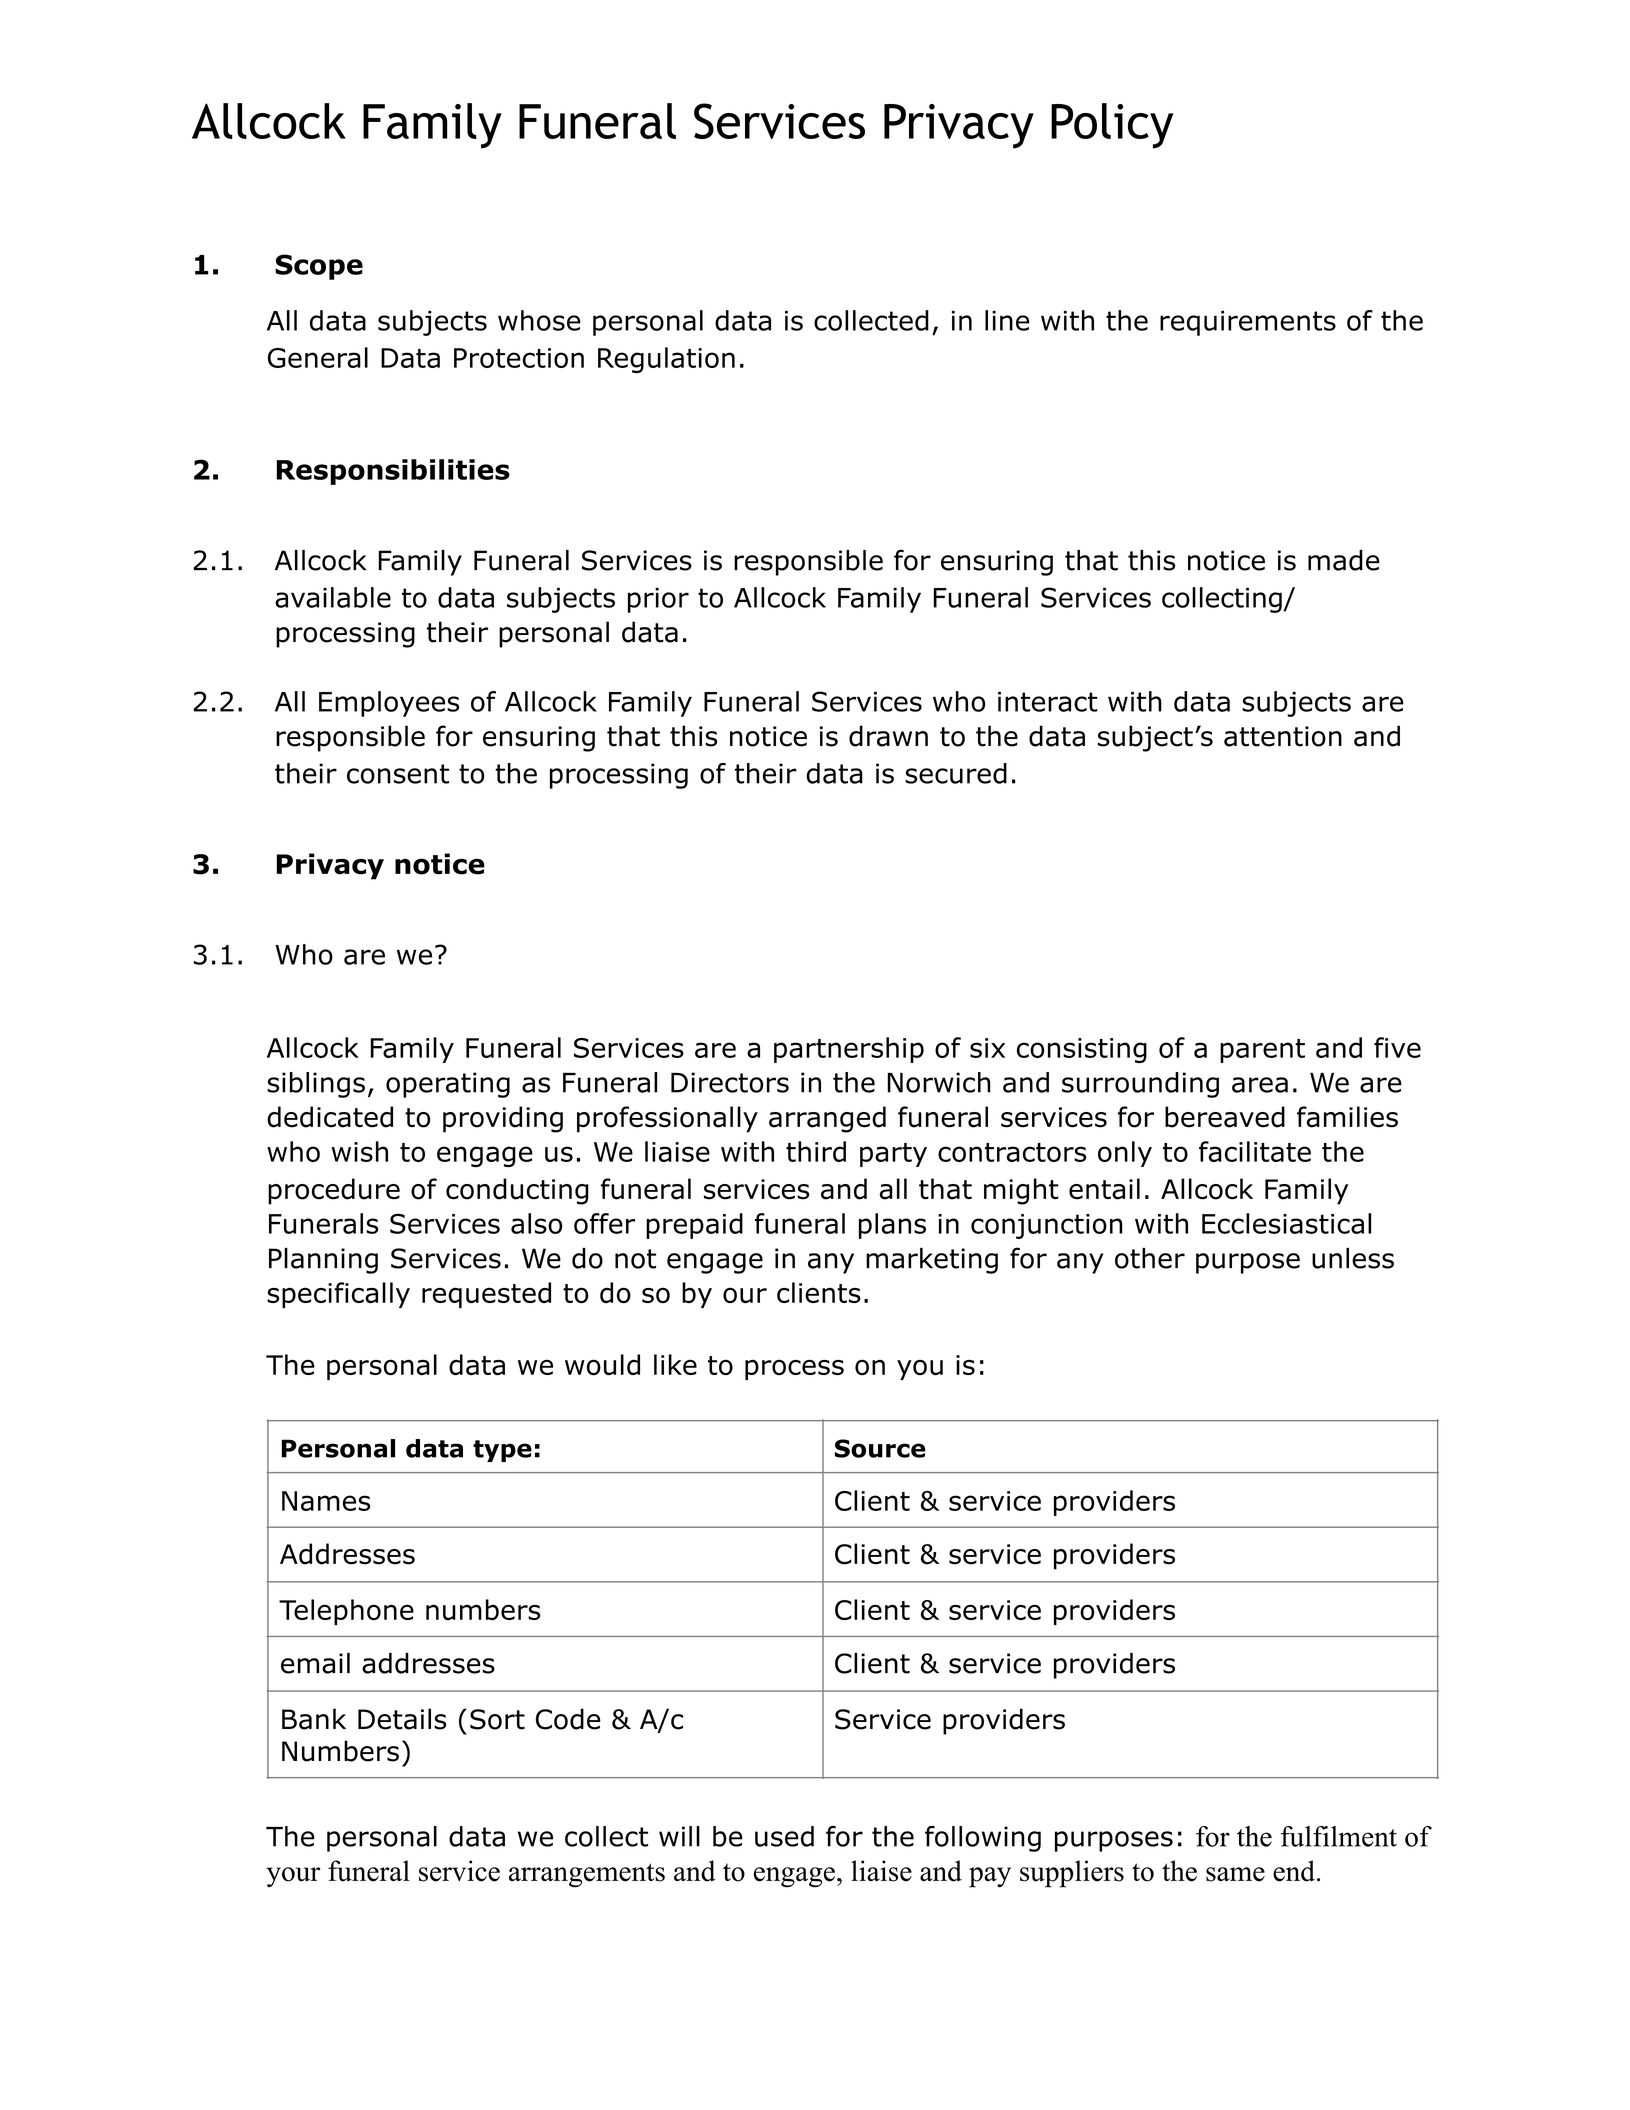 The height and width of the screenshot is (2110, 1630). I want to click on parent, so click(1262, 1051).
